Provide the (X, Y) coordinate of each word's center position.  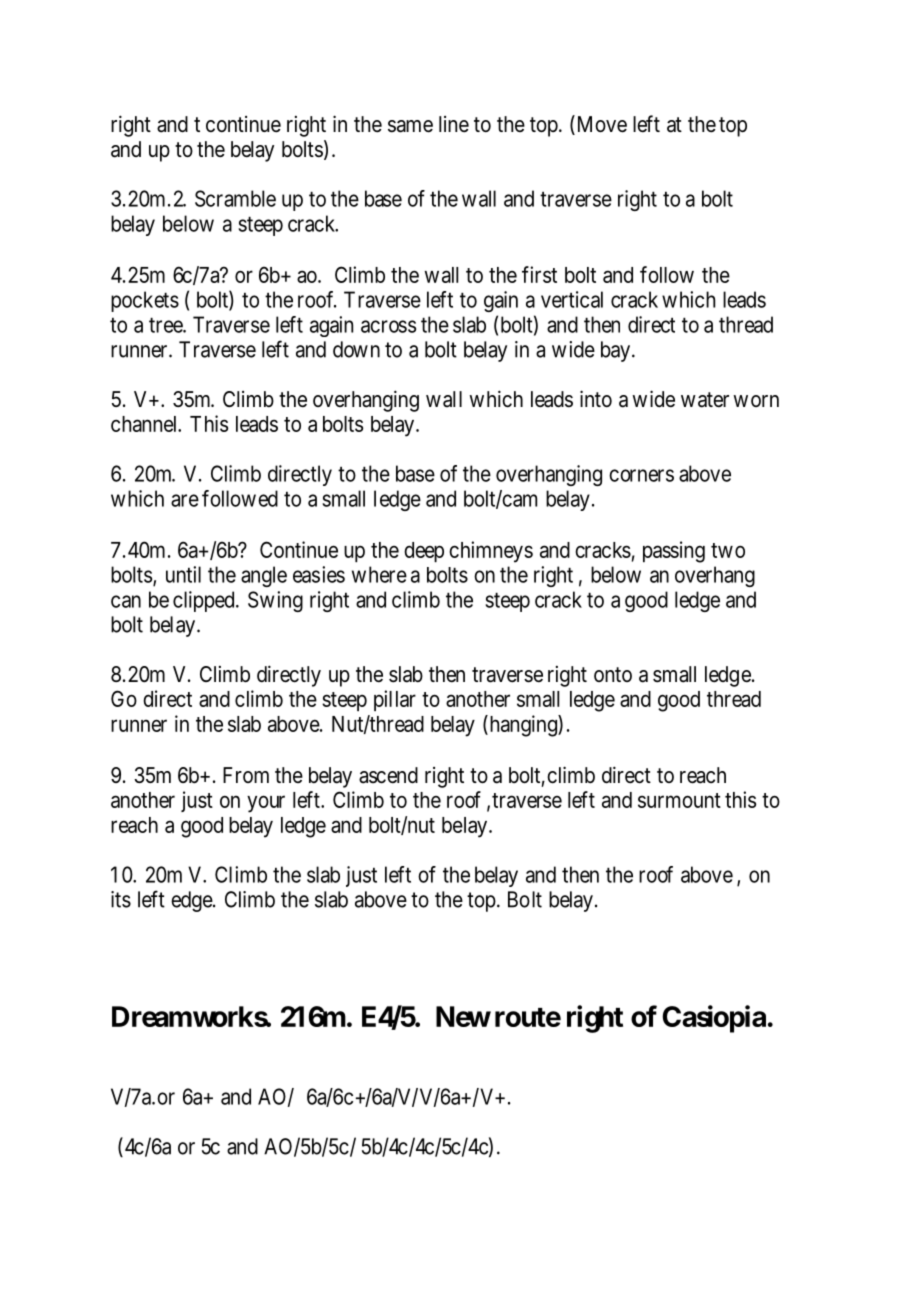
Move (600, 125)
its (121, 899)
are (185, 500)
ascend (388, 775)
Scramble (235, 198)
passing (674, 552)
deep (424, 552)
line (454, 124)
